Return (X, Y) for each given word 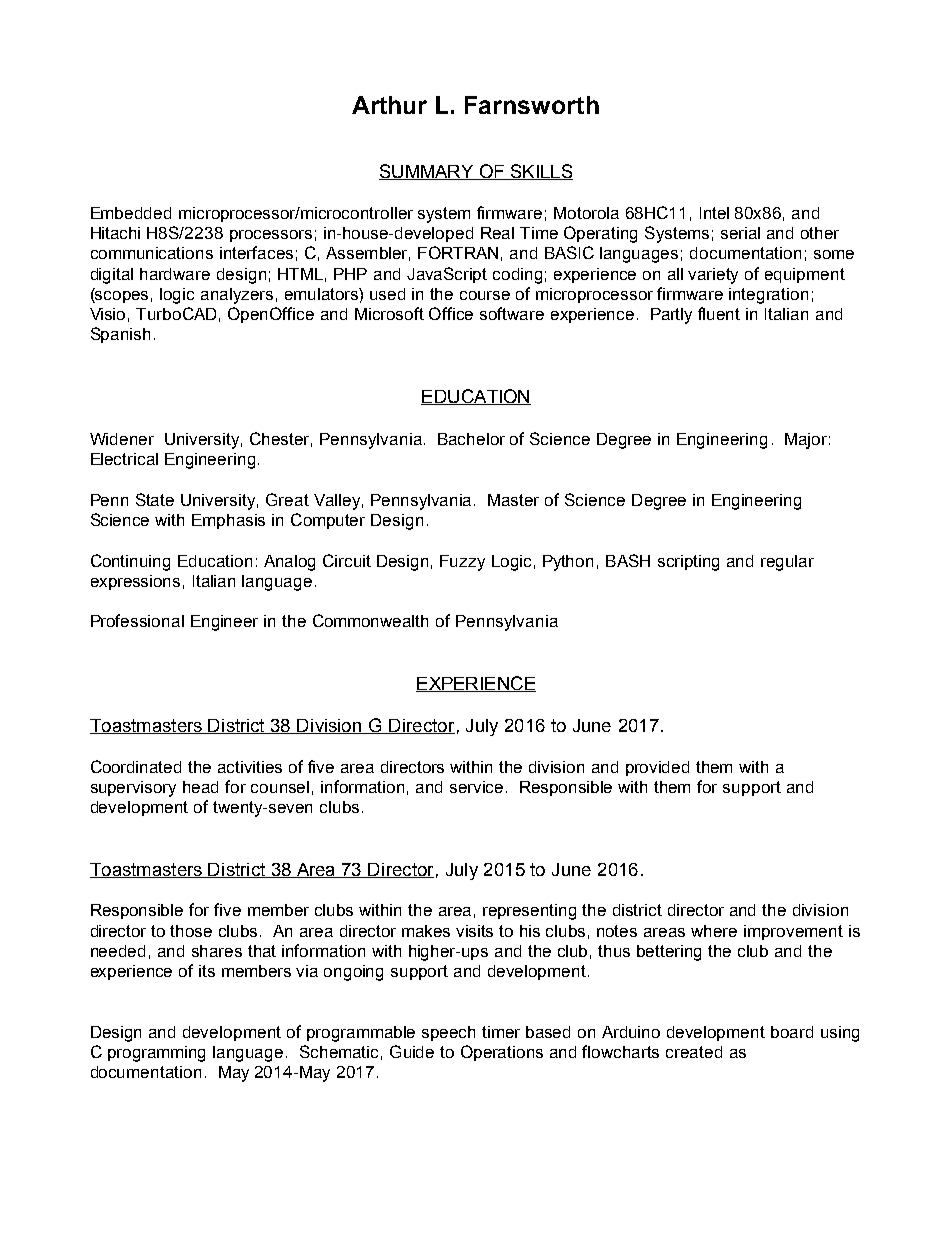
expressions (135, 582)
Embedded (131, 213)
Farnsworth (532, 105)
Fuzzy (462, 563)
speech (448, 1033)
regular (787, 563)
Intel (714, 213)
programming (156, 1054)
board (792, 1032)
